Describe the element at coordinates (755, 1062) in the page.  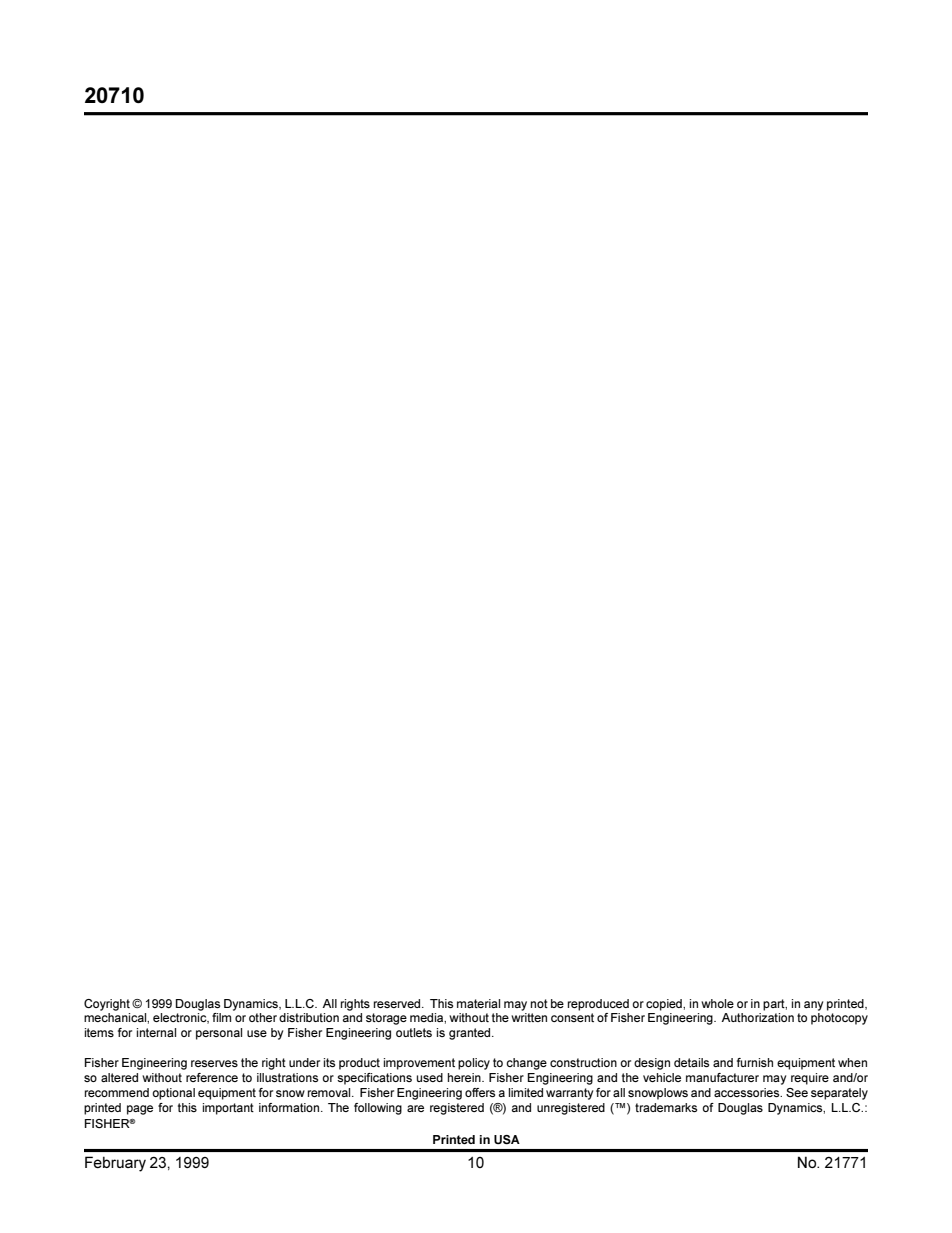
I see `furnish` at that location.
